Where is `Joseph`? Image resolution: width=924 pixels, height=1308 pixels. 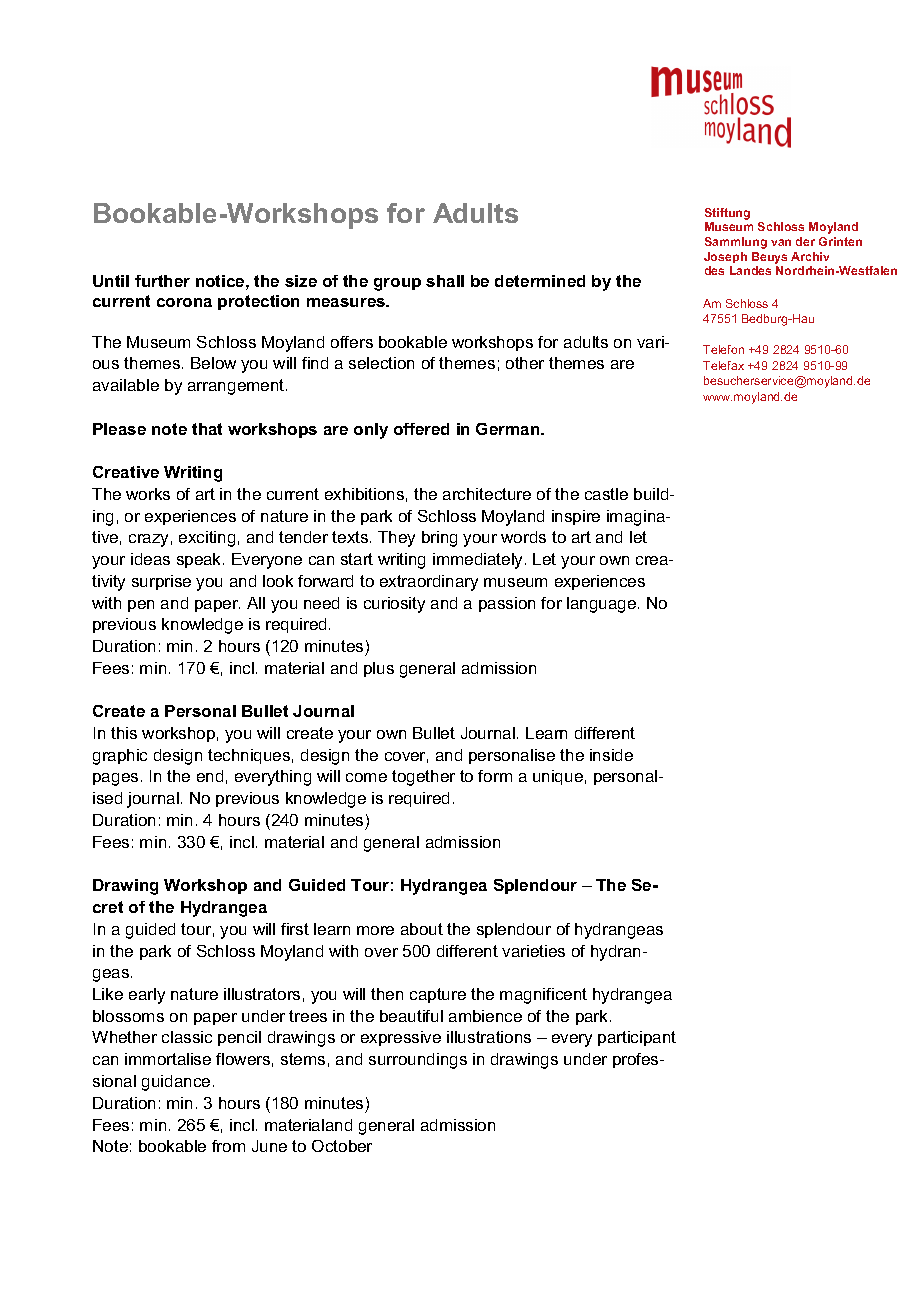 Joseph is located at coordinates (725, 257).
